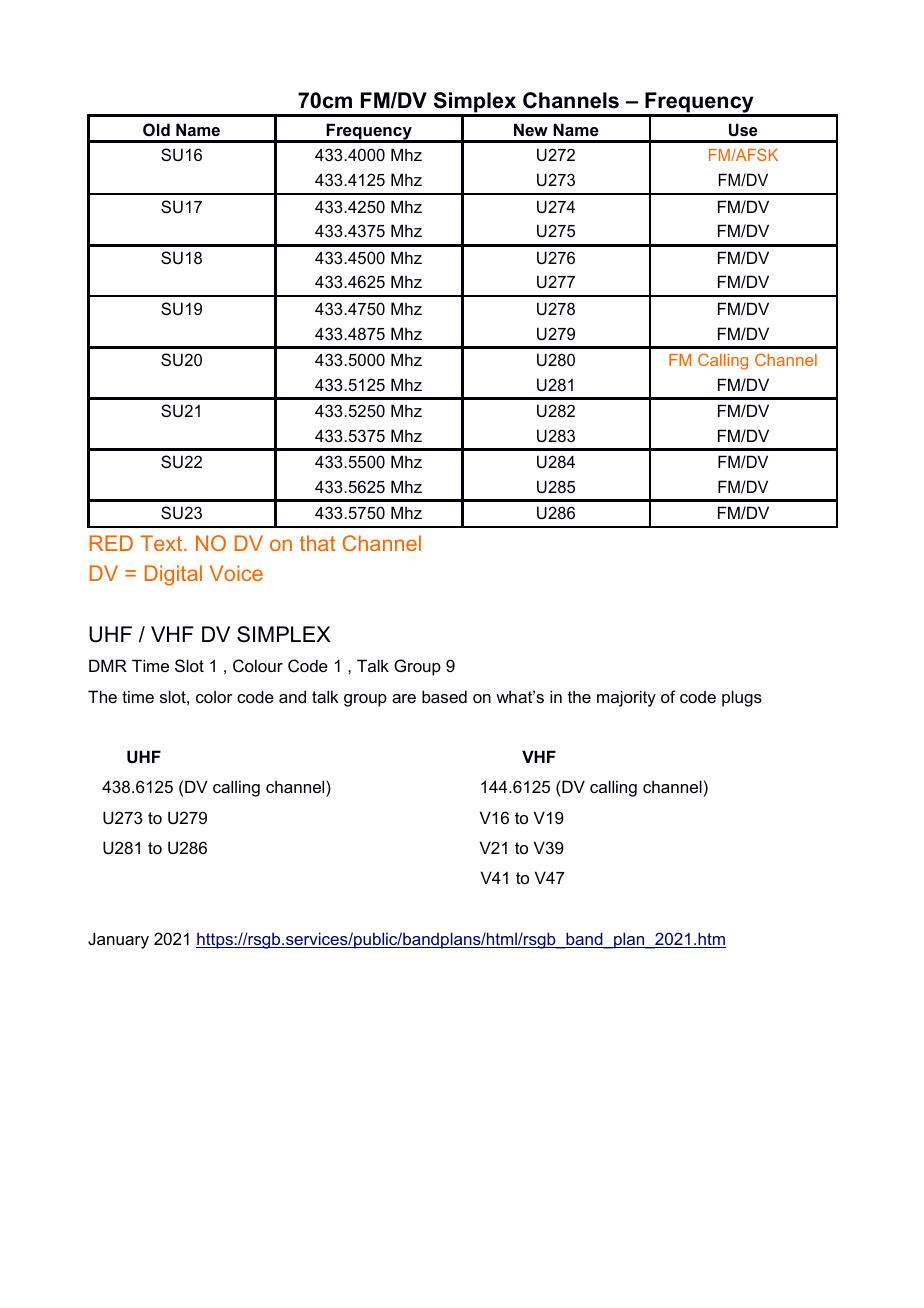 Image resolution: width=924 pixels, height=1308 pixels. What do you see at coordinates (444, 696) in the screenshot?
I see `based` at bounding box center [444, 696].
